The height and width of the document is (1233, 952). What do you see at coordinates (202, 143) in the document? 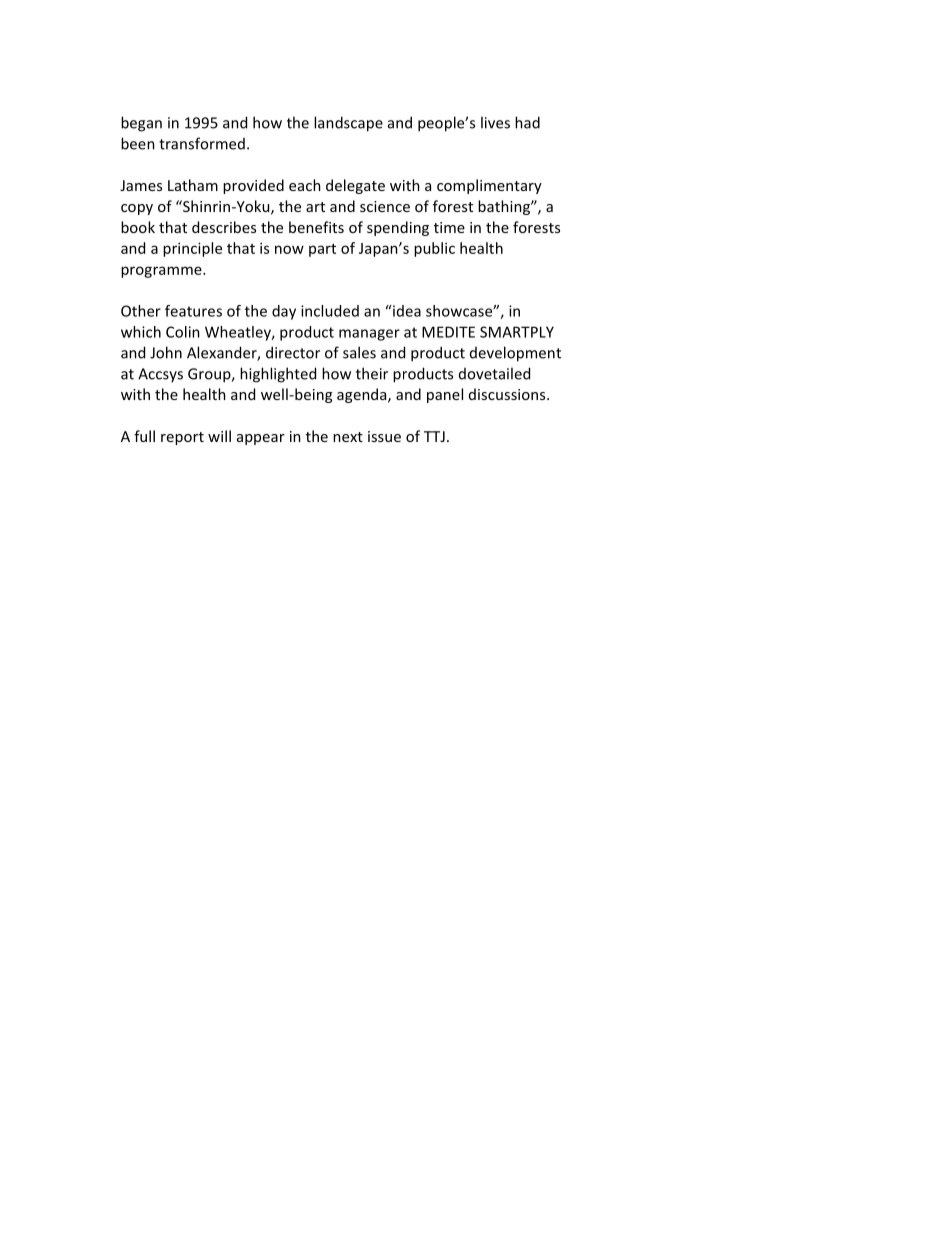
I see `transformed` at bounding box center [202, 143].
